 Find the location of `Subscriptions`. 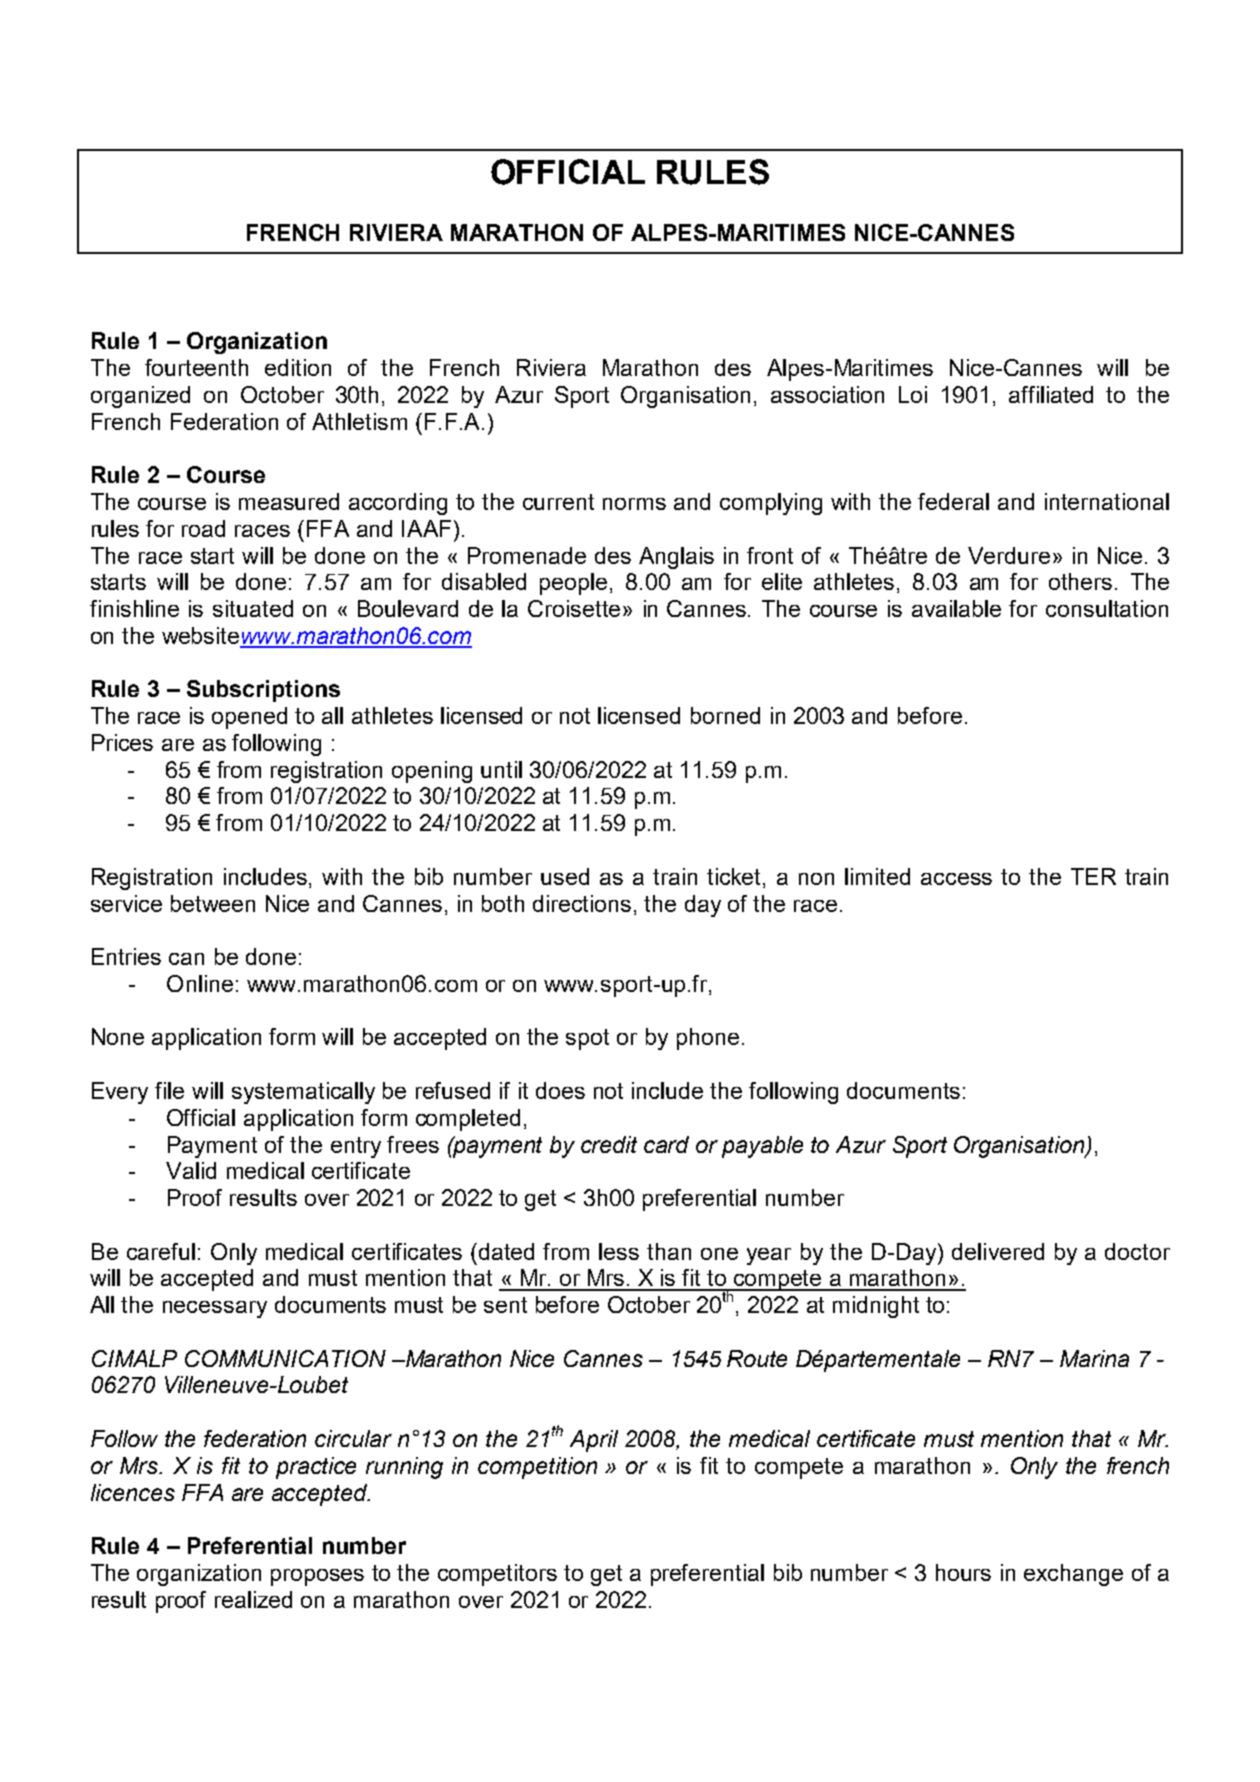

Subscriptions is located at coordinates (263, 691).
